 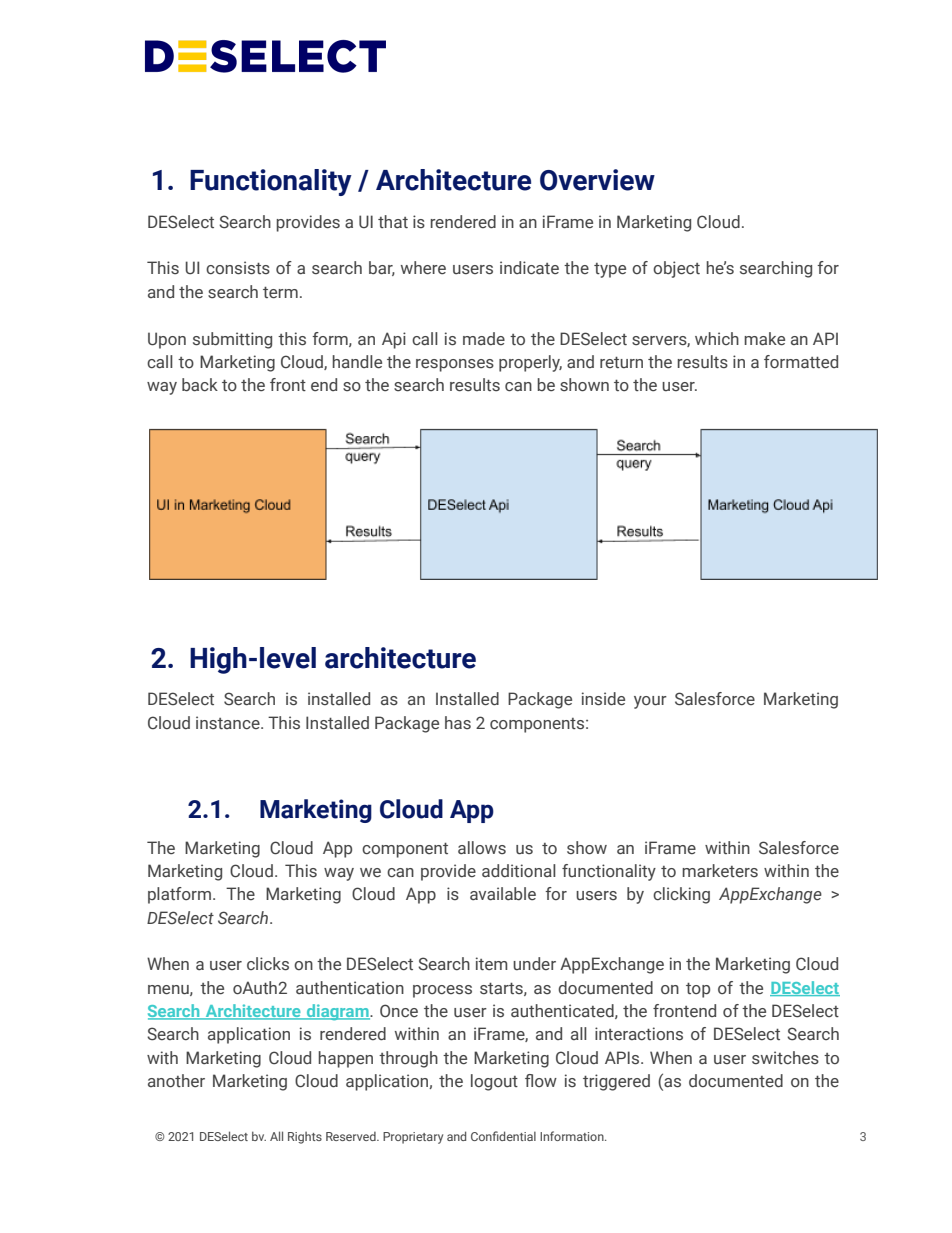 I want to click on instance, so click(x=229, y=723).
